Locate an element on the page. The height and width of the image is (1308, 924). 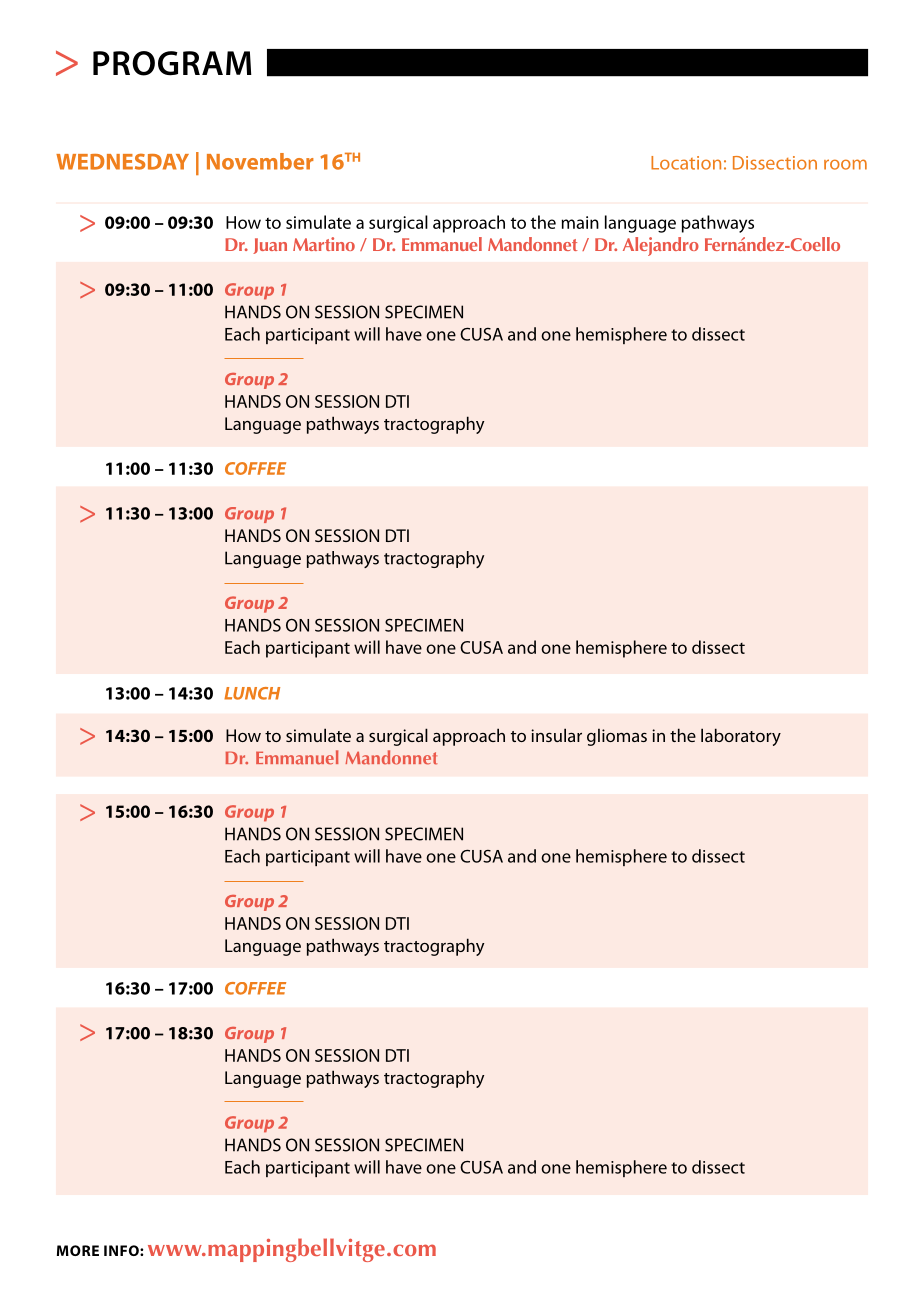
insular is located at coordinates (556, 735).
